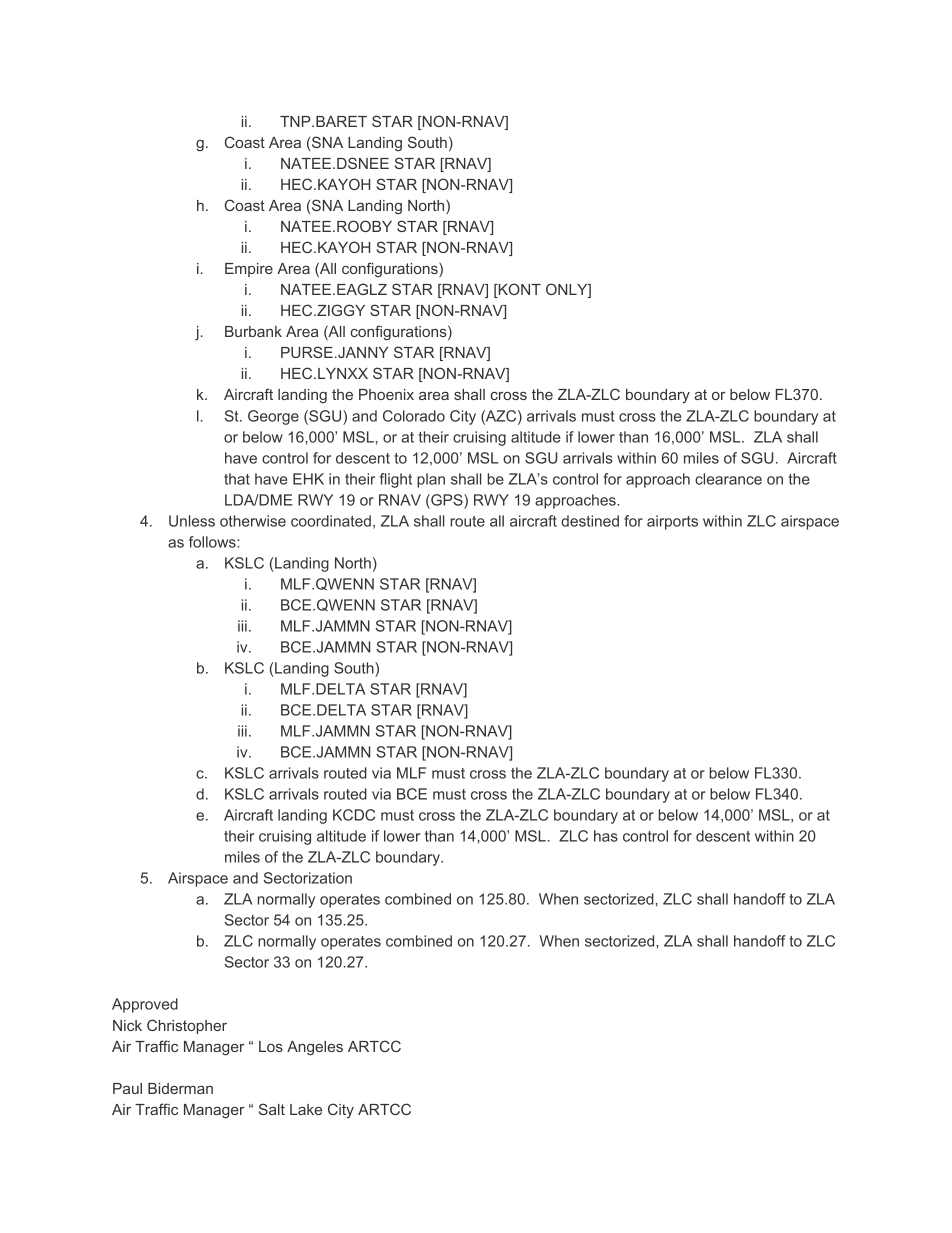  Describe the element at coordinates (213, 542) in the screenshot. I see `follows` at that location.
